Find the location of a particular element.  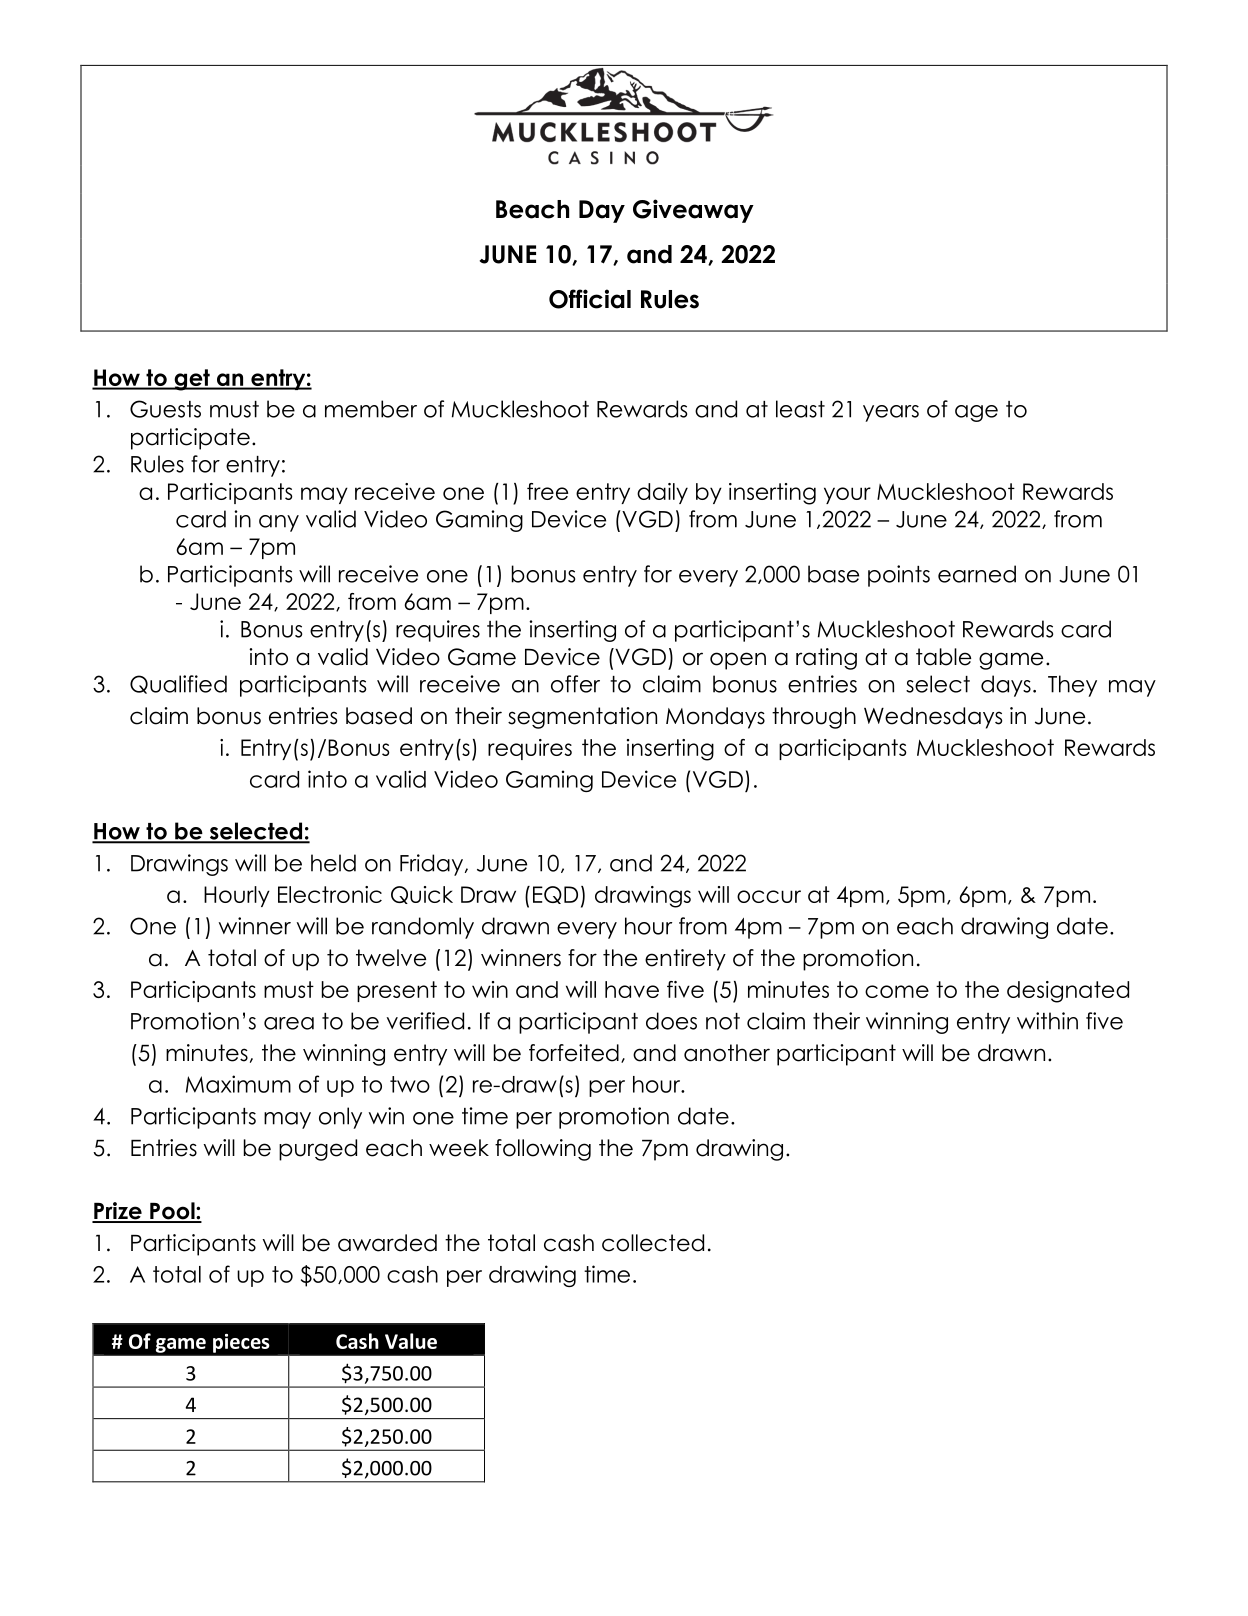

Official is located at coordinates (590, 299).
